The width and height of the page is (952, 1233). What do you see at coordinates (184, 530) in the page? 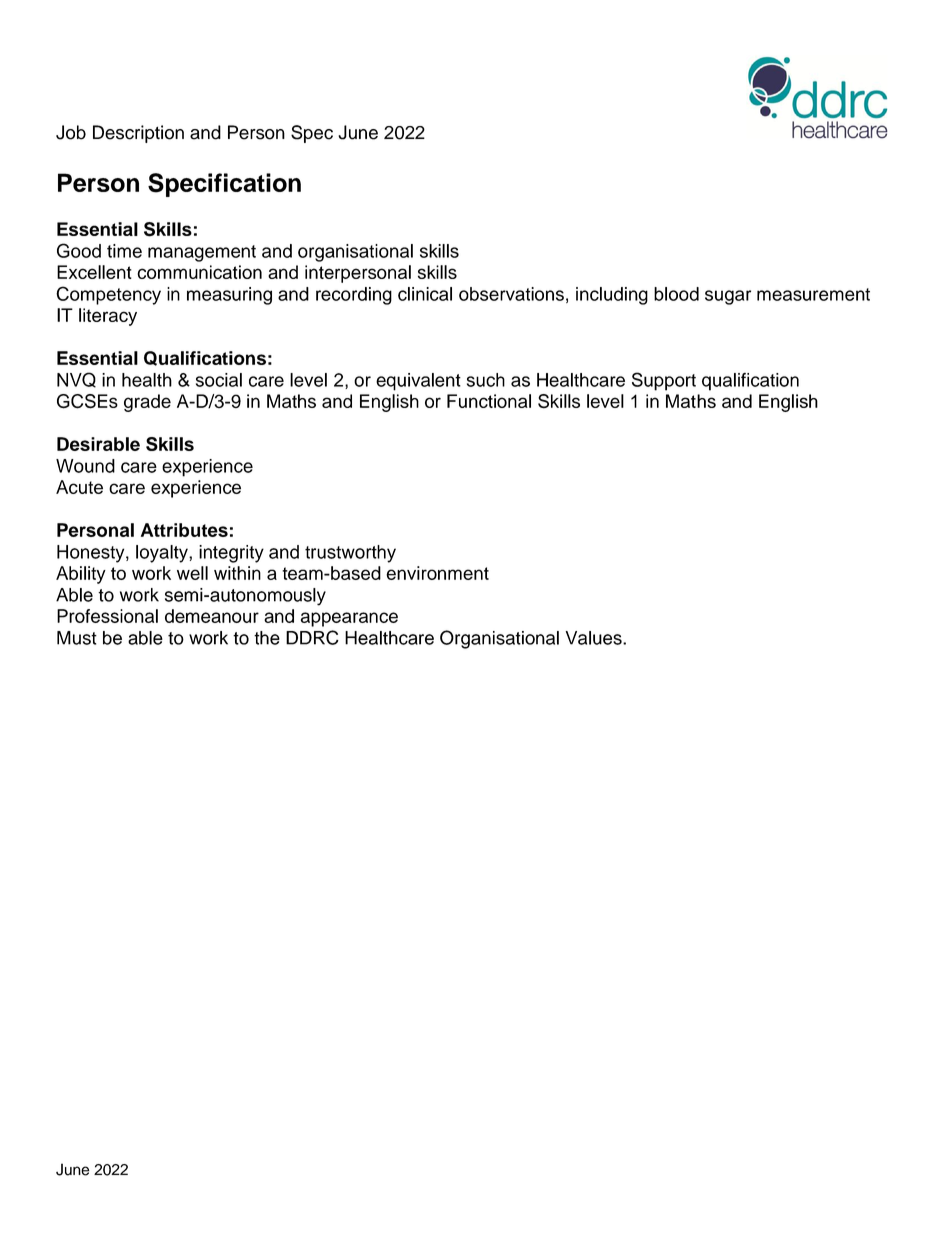
I see `Attributes` at bounding box center [184, 530].
